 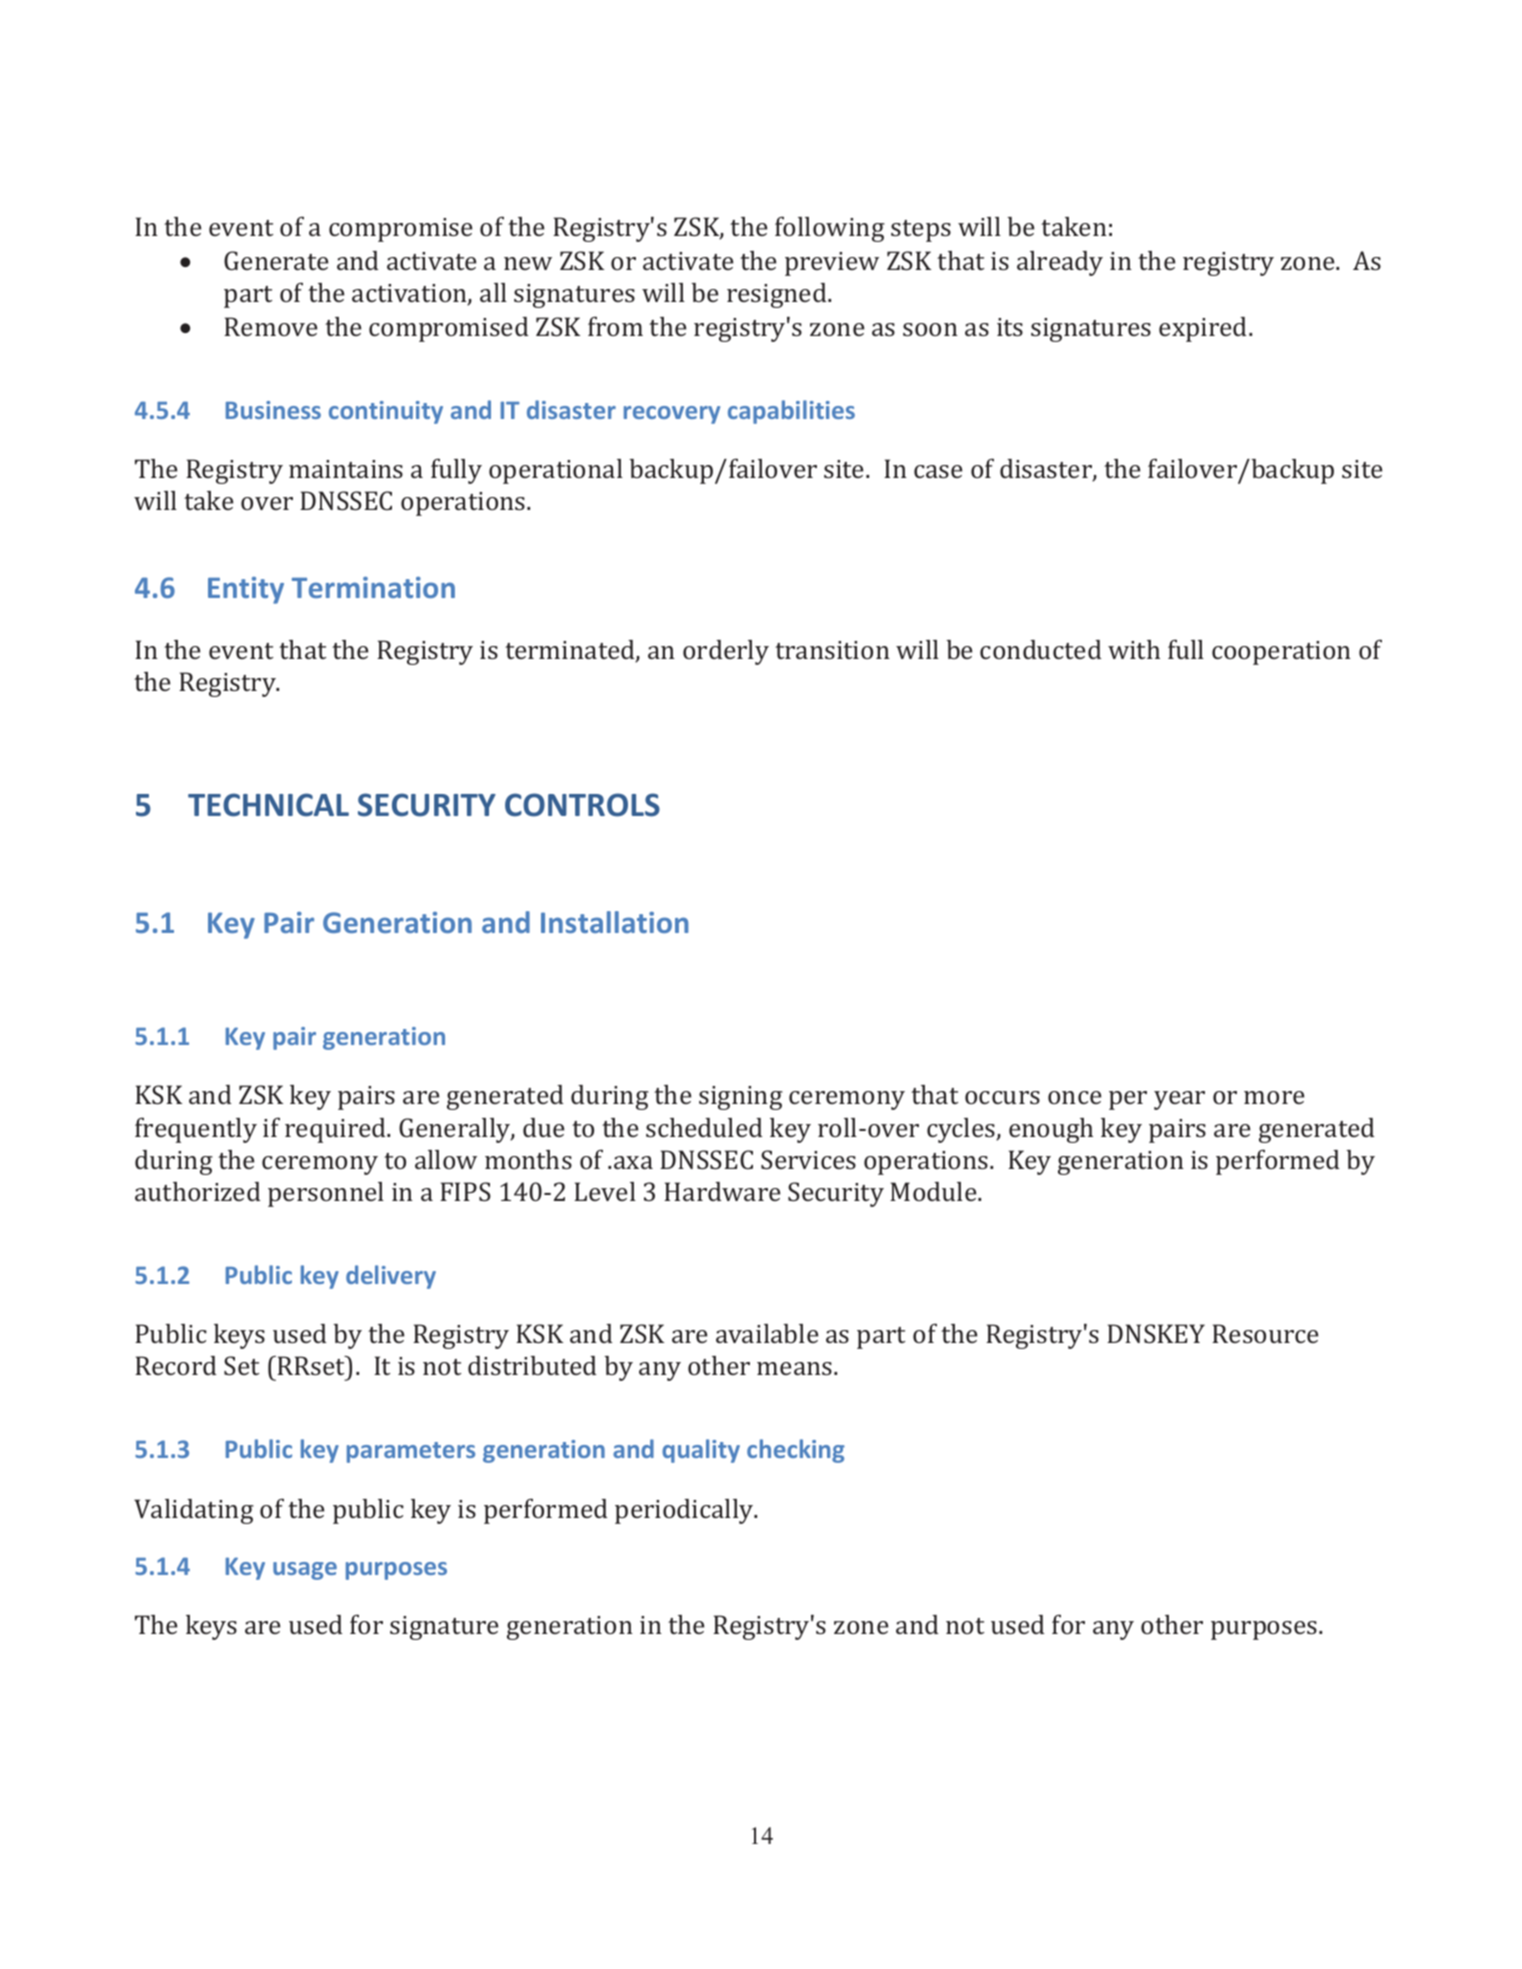 What do you see at coordinates (271, 326) in the image?
I see `Remove` at bounding box center [271, 326].
